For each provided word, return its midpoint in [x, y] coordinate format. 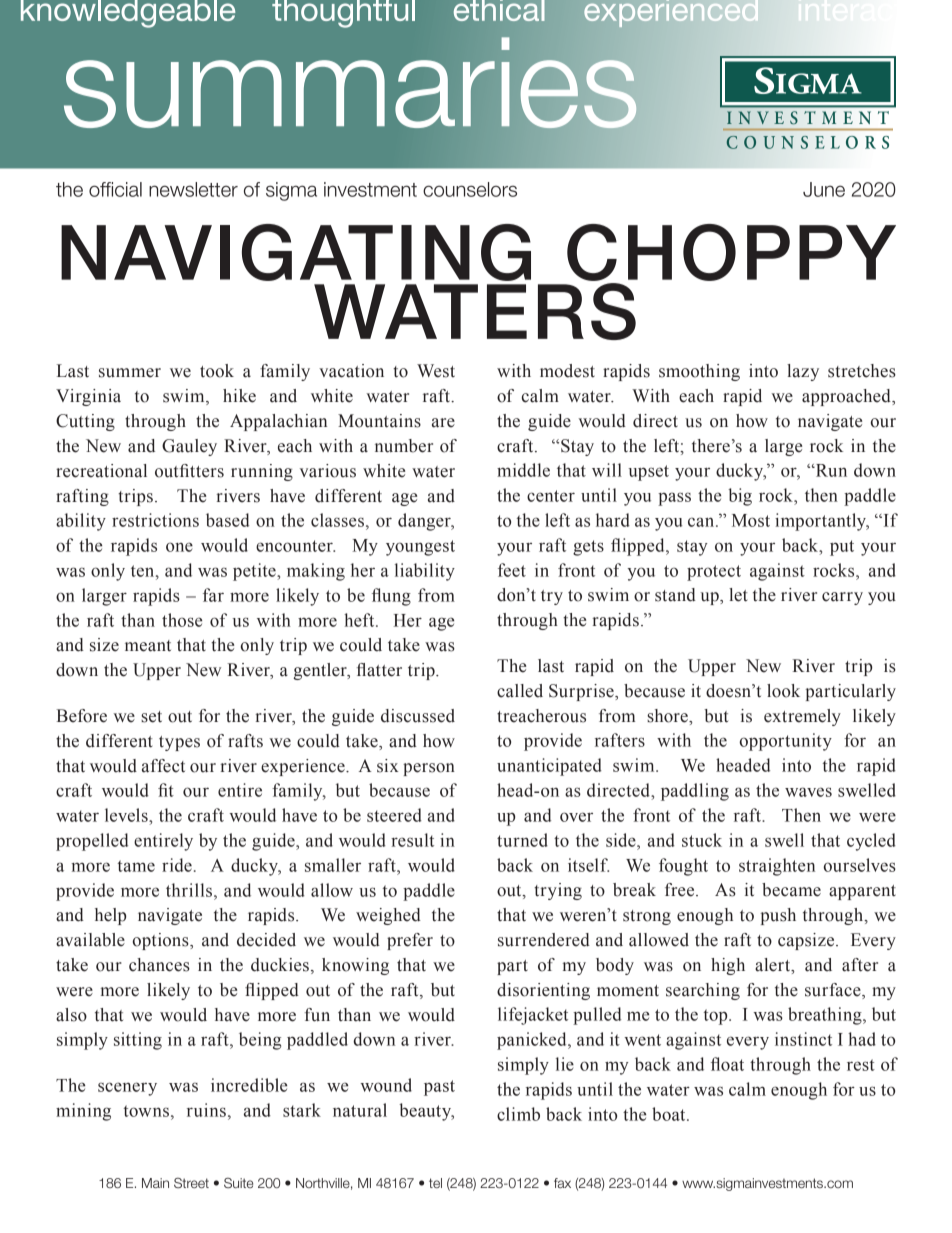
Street [191, 1183]
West [436, 371]
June [824, 189]
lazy [803, 372]
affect [163, 766]
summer [130, 373]
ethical [499, 10]
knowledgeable [128, 14]
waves [808, 792]
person [429, 769]
